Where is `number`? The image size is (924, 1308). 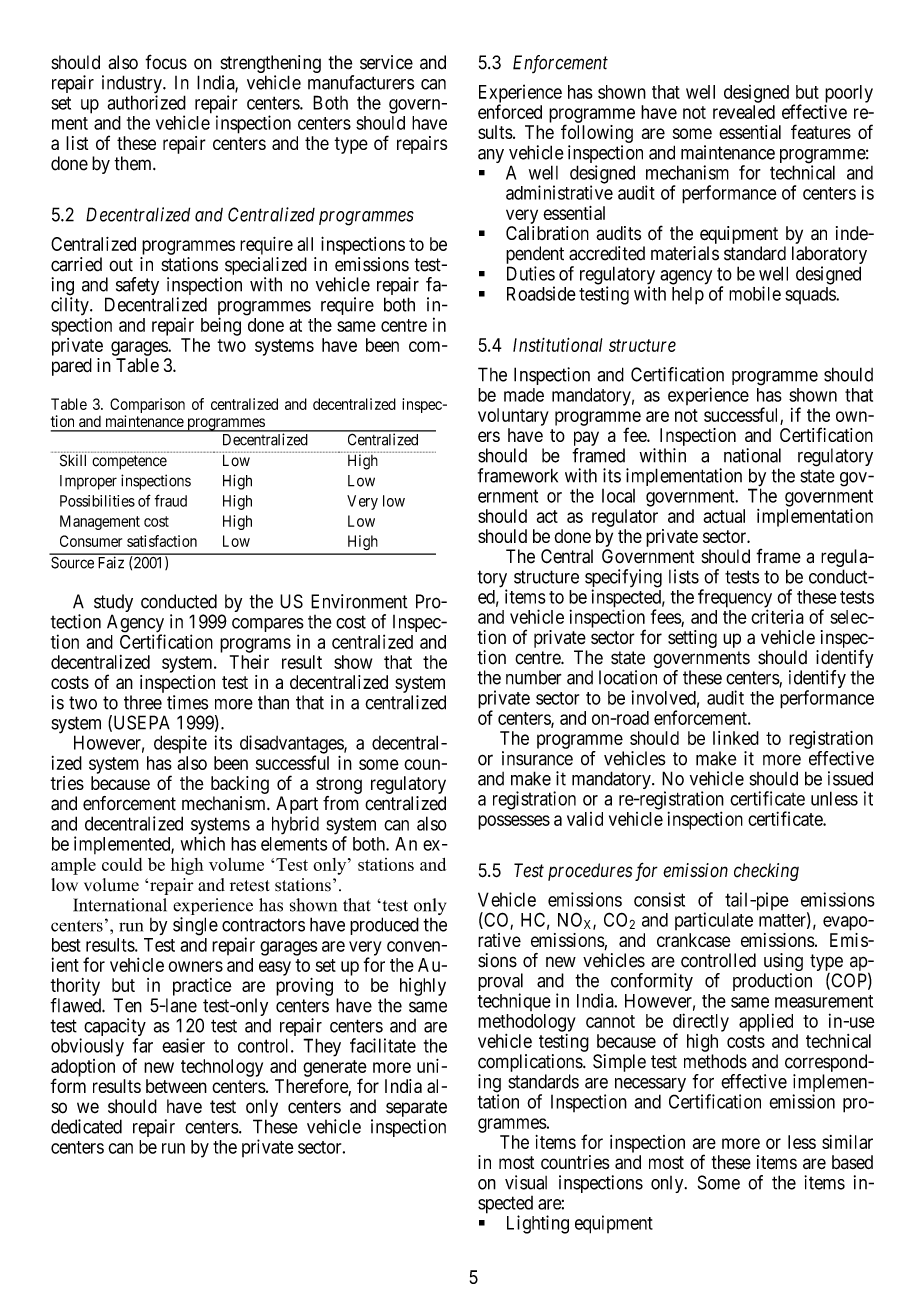
number is located at coordinates (534, 677).
